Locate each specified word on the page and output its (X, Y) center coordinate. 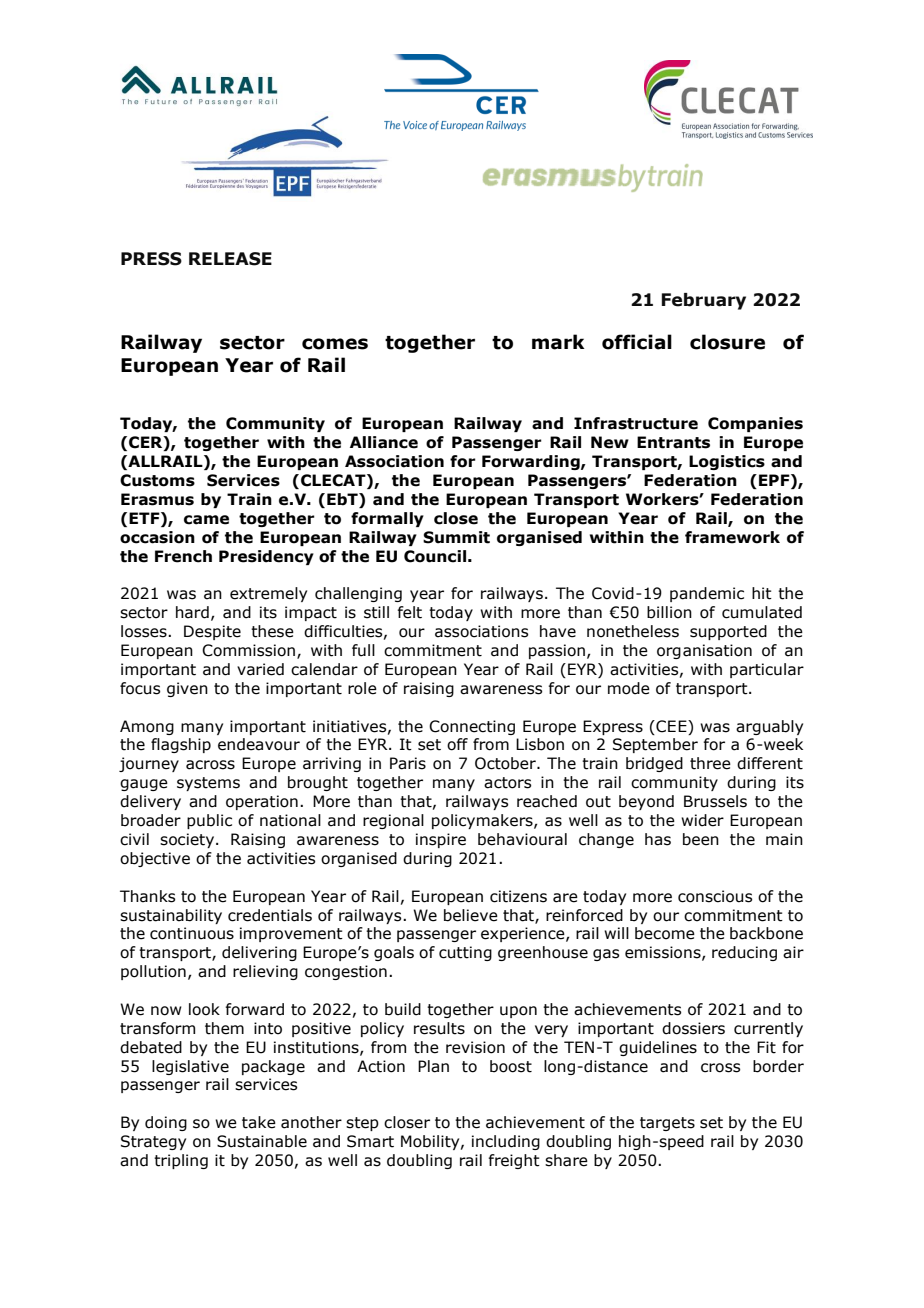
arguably (769, 727)
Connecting (472, 727)
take (259, 1122)
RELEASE (230, 259)
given (187, 689)
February (704, 301)
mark (558, 342)
